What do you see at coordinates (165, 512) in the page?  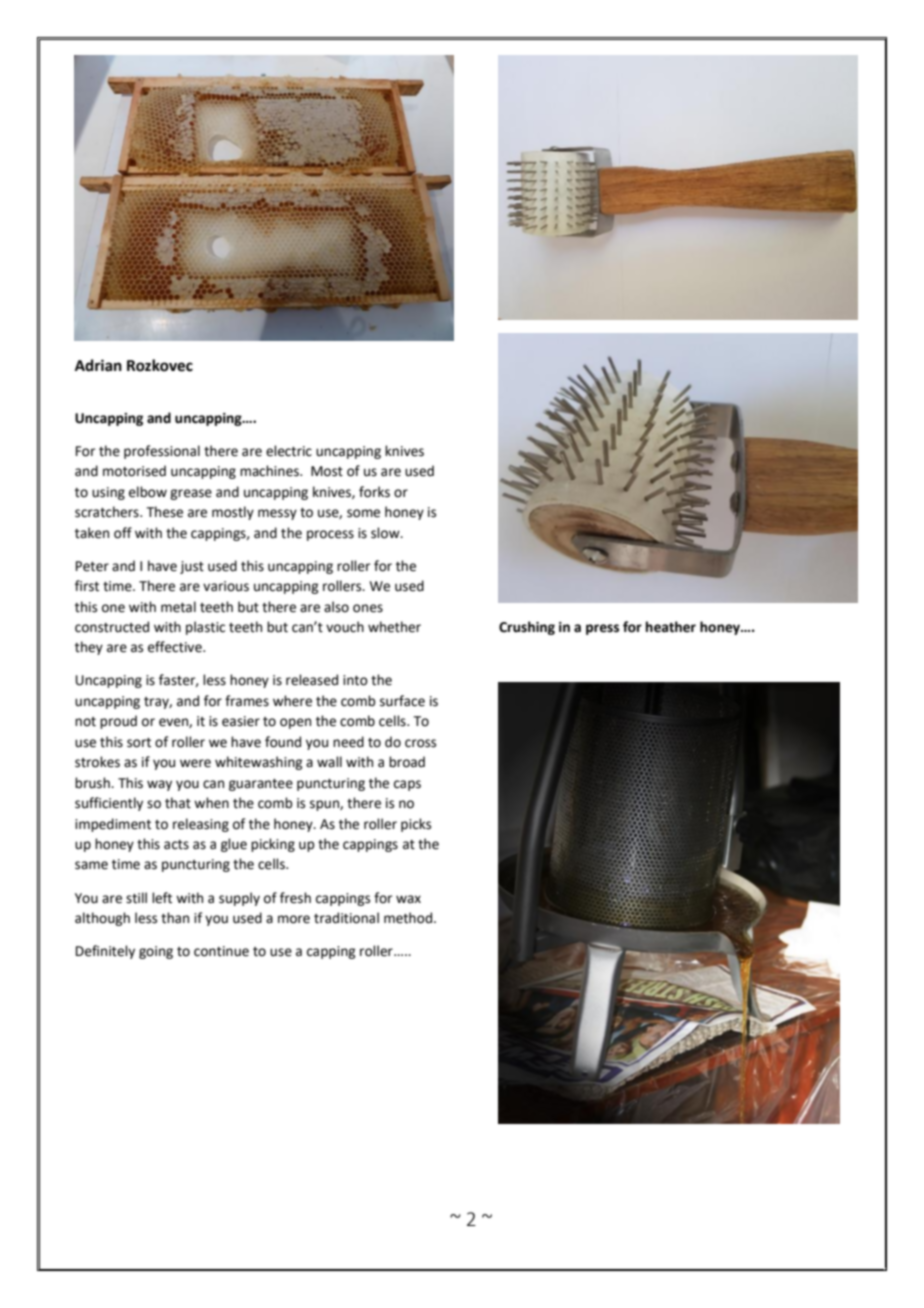 I see `These` at bounding box center [165, 512].
